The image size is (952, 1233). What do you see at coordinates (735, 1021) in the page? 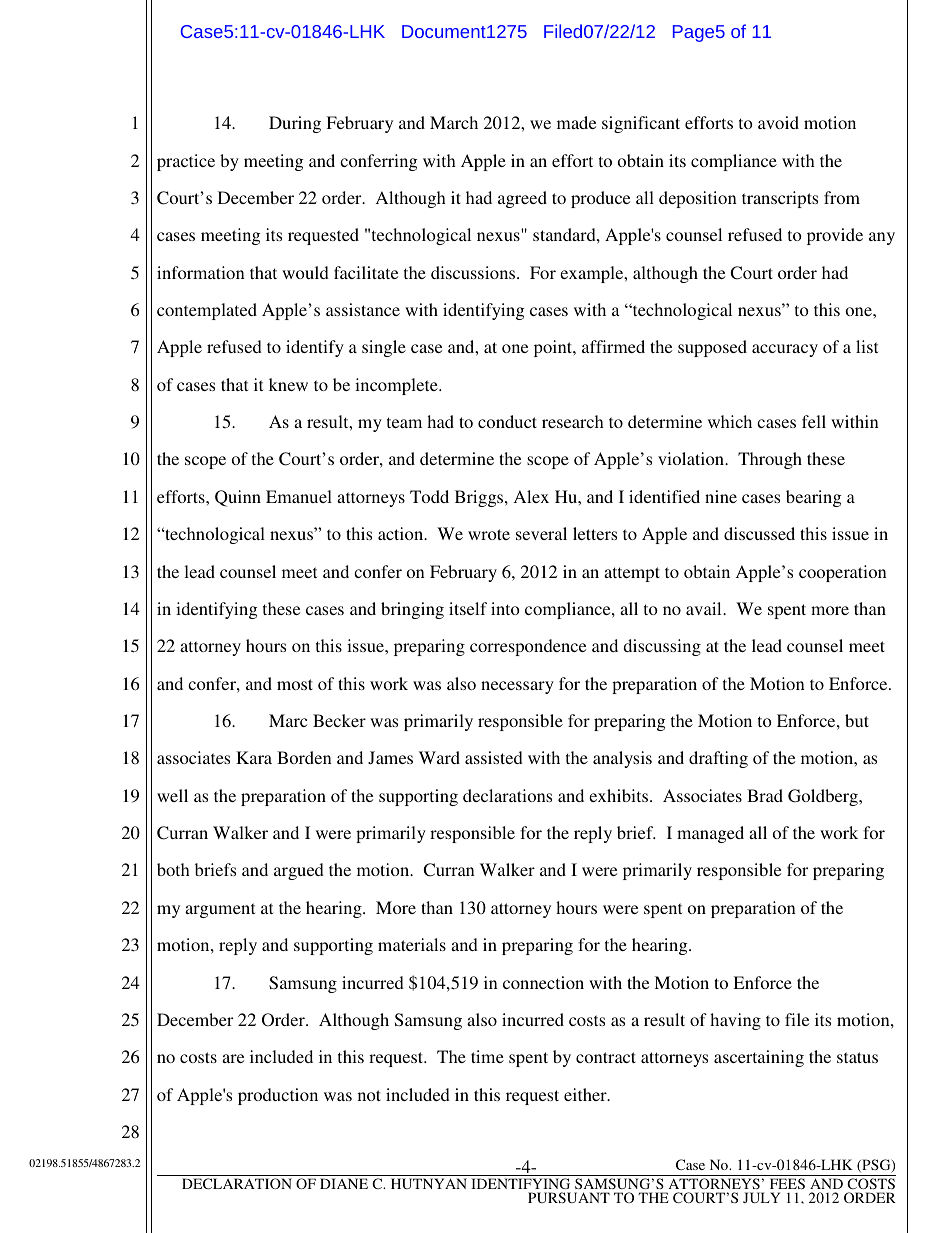
I see `having` at bounding box center [735, 1021].
